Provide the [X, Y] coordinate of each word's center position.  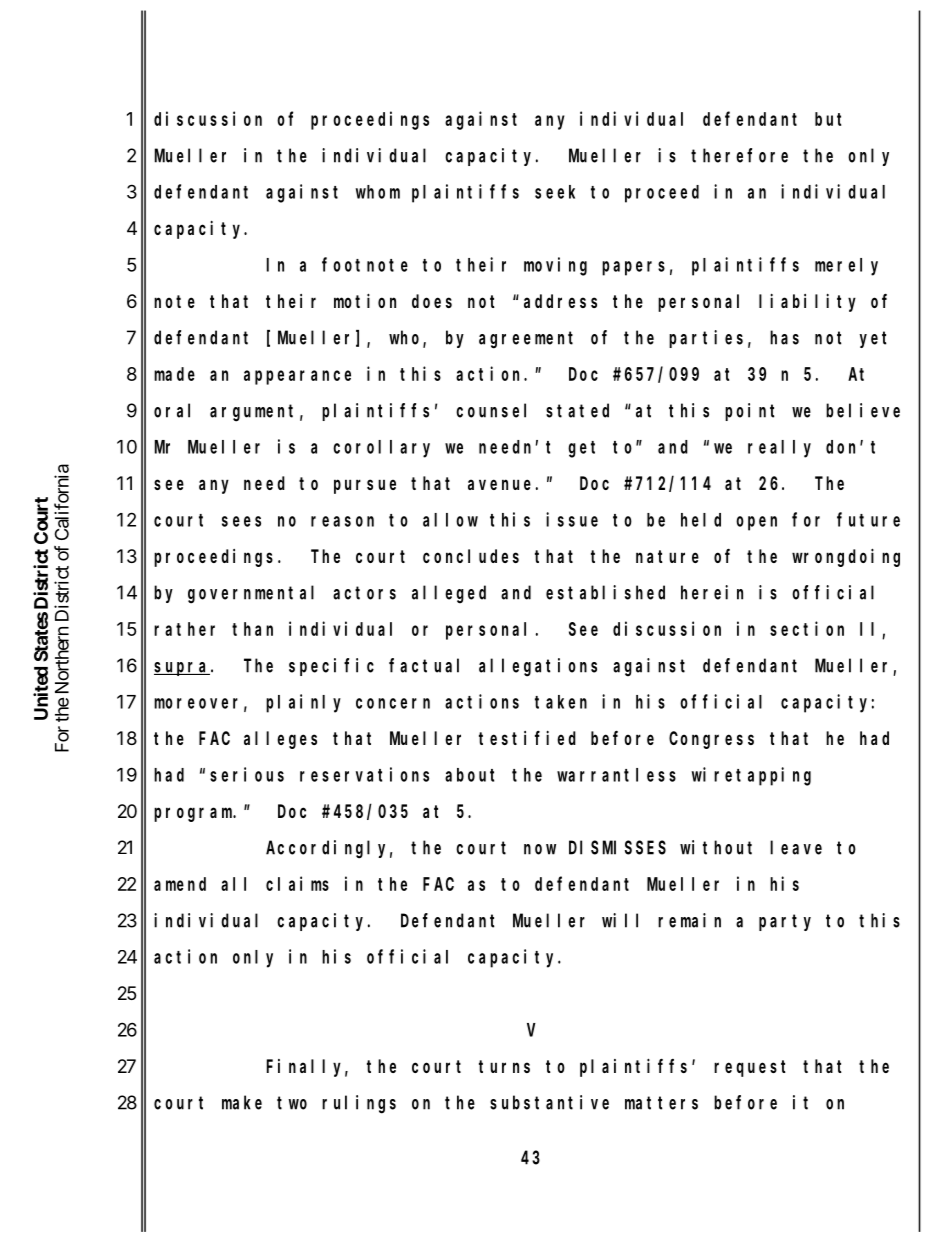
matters [661, 1103]
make [242, 1102]
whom [378, 192]
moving [555, 266]
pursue [365, 486]
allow [450, 520]
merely [846, 267]
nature [667, 556]
